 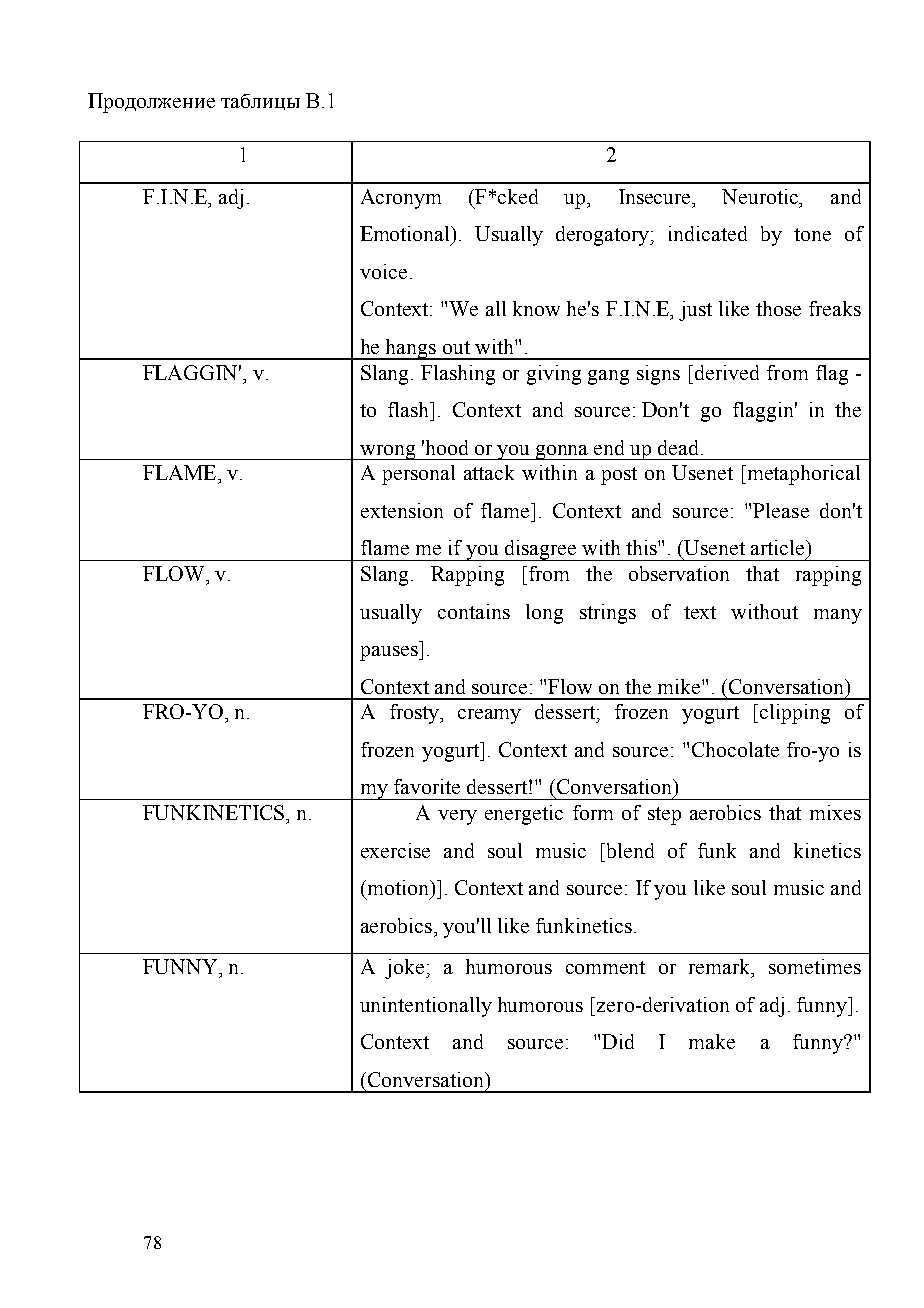 What do you see at coordinates (604, 236) in the image?
I see `derogatory` at bounding box center [604, 236].
